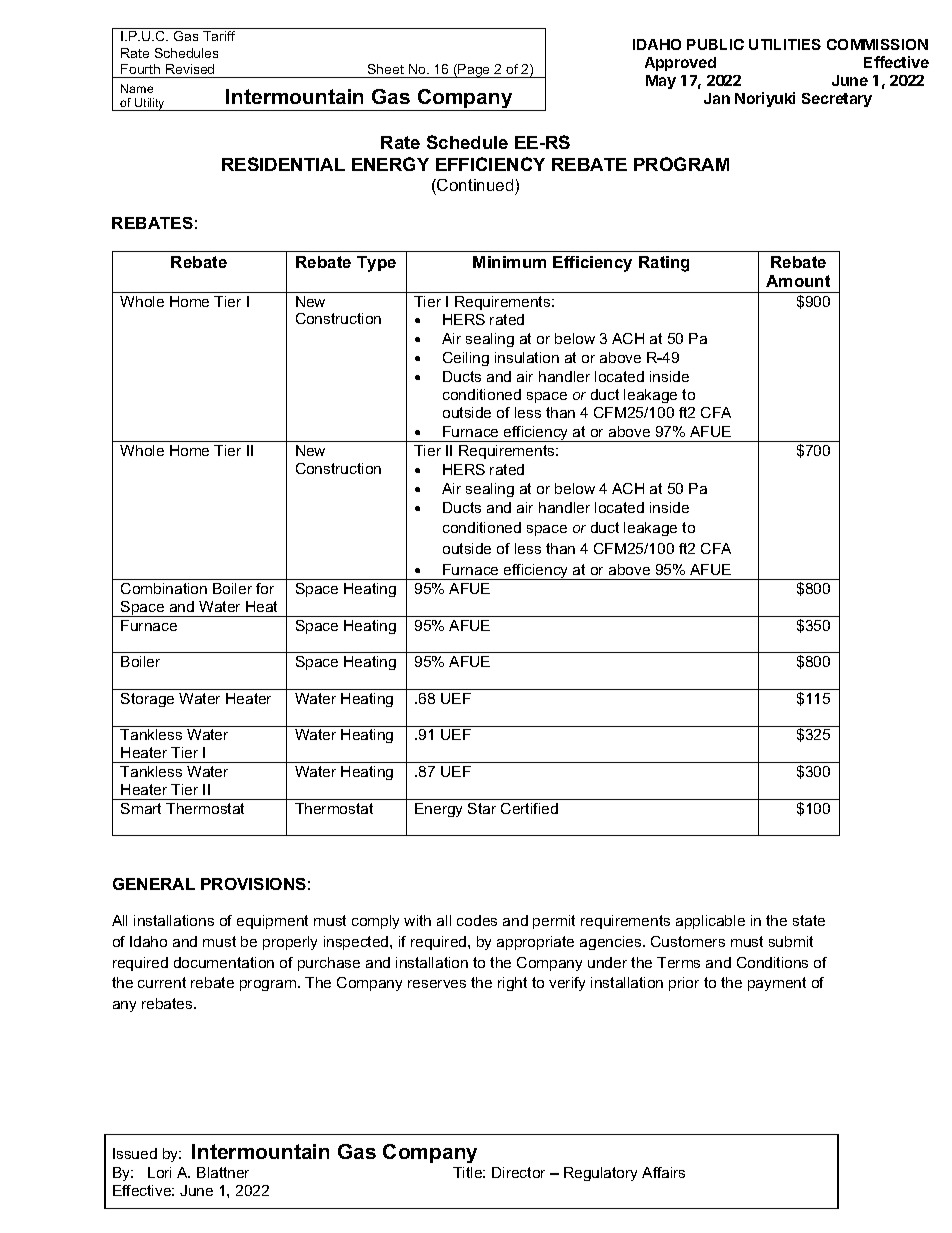 This screenshot has height=1233, width=952. What do you see at coordinates (475, 71) in the screenshot?
I see `Page` at bounding box center [475, 71].
